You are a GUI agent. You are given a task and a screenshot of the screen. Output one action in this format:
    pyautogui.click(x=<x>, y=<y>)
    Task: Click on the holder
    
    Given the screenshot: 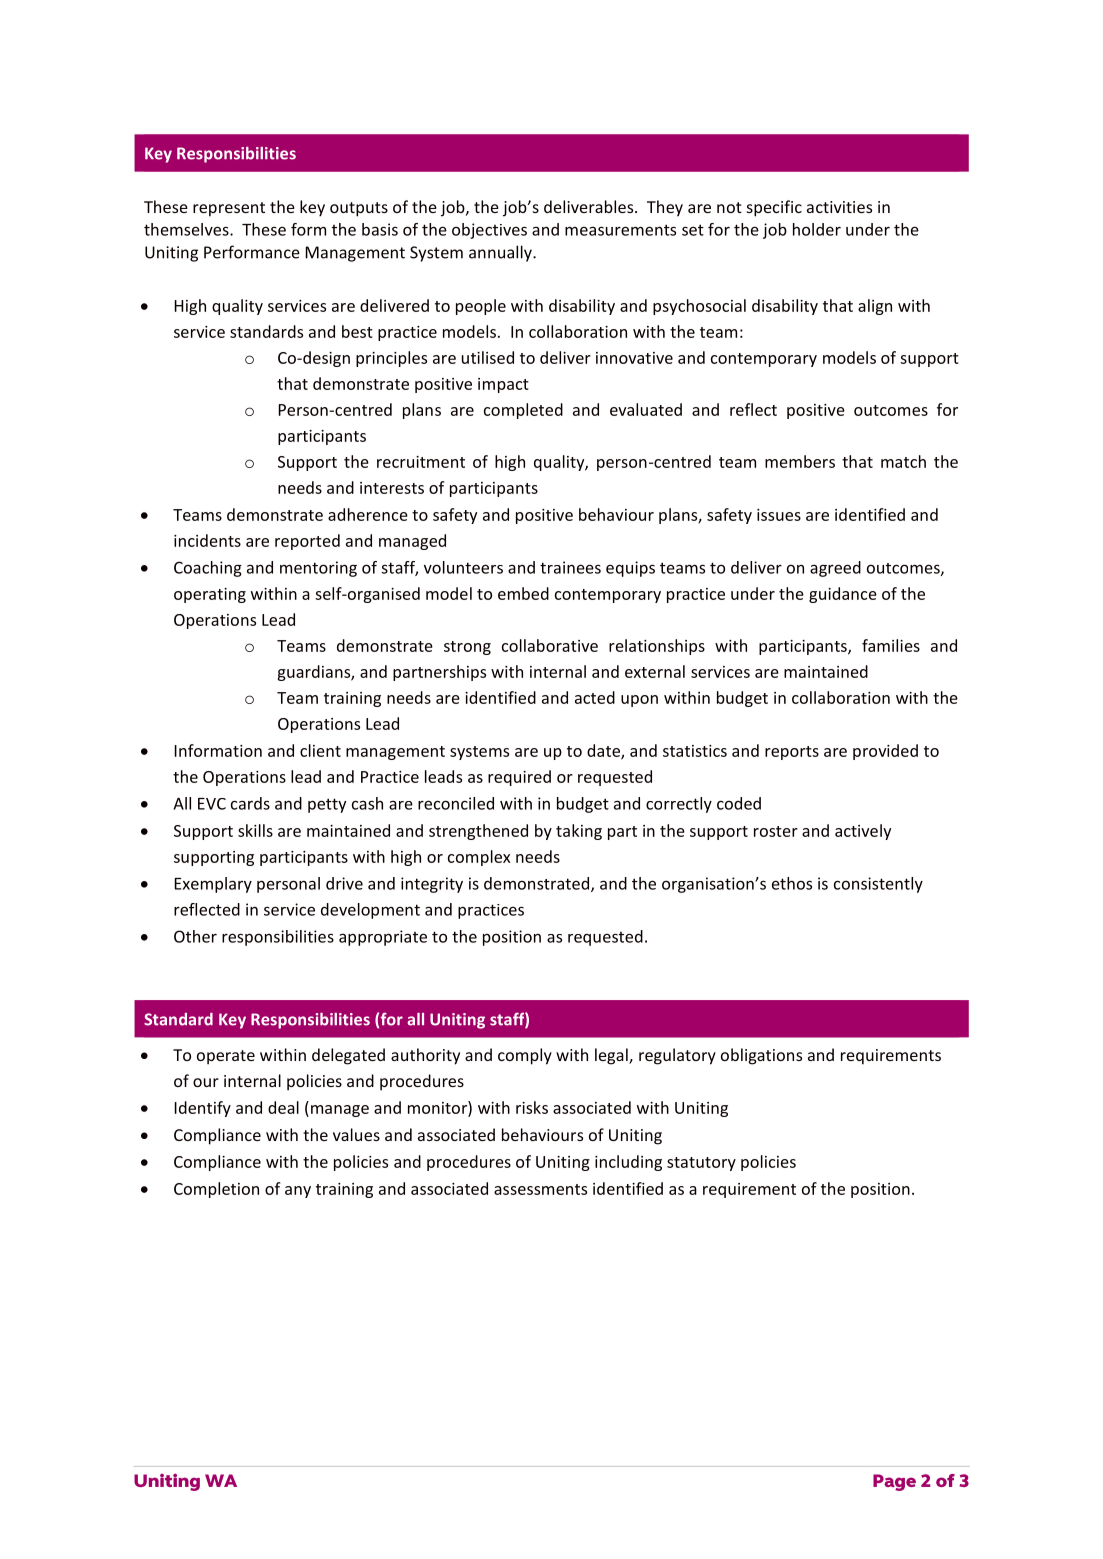 What is the action you would take?
    pyautogui.click(x=817, y=229)
